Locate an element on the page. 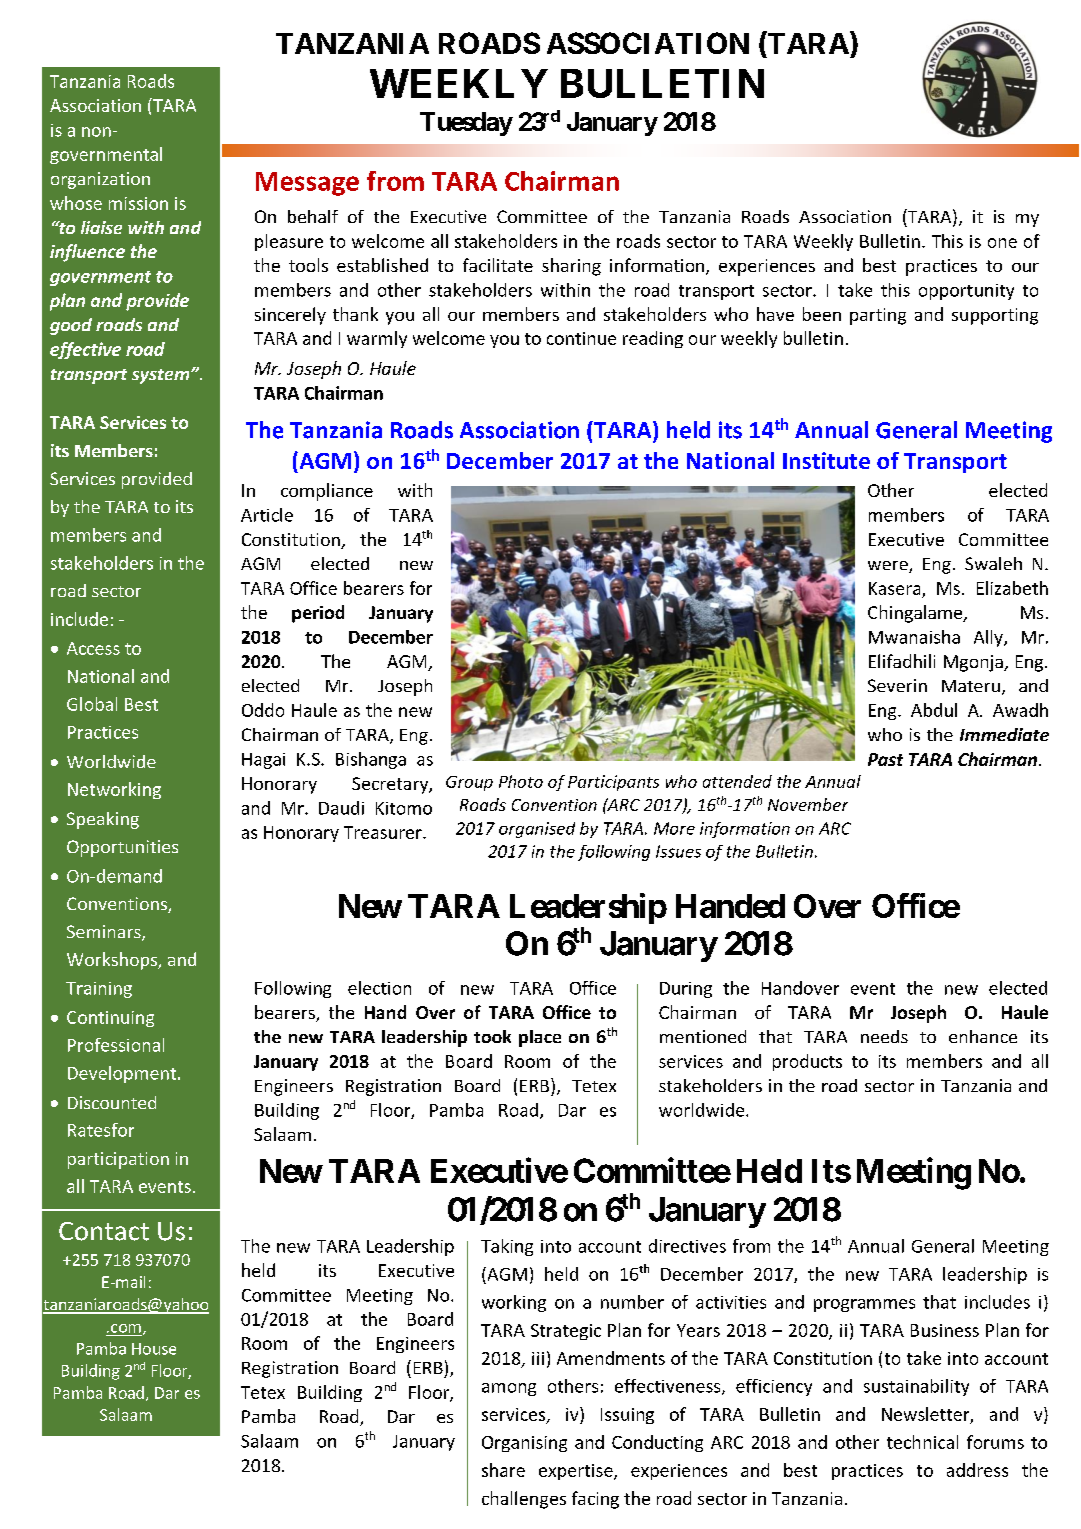  Tuesday is located at coordinates (466, 124).
